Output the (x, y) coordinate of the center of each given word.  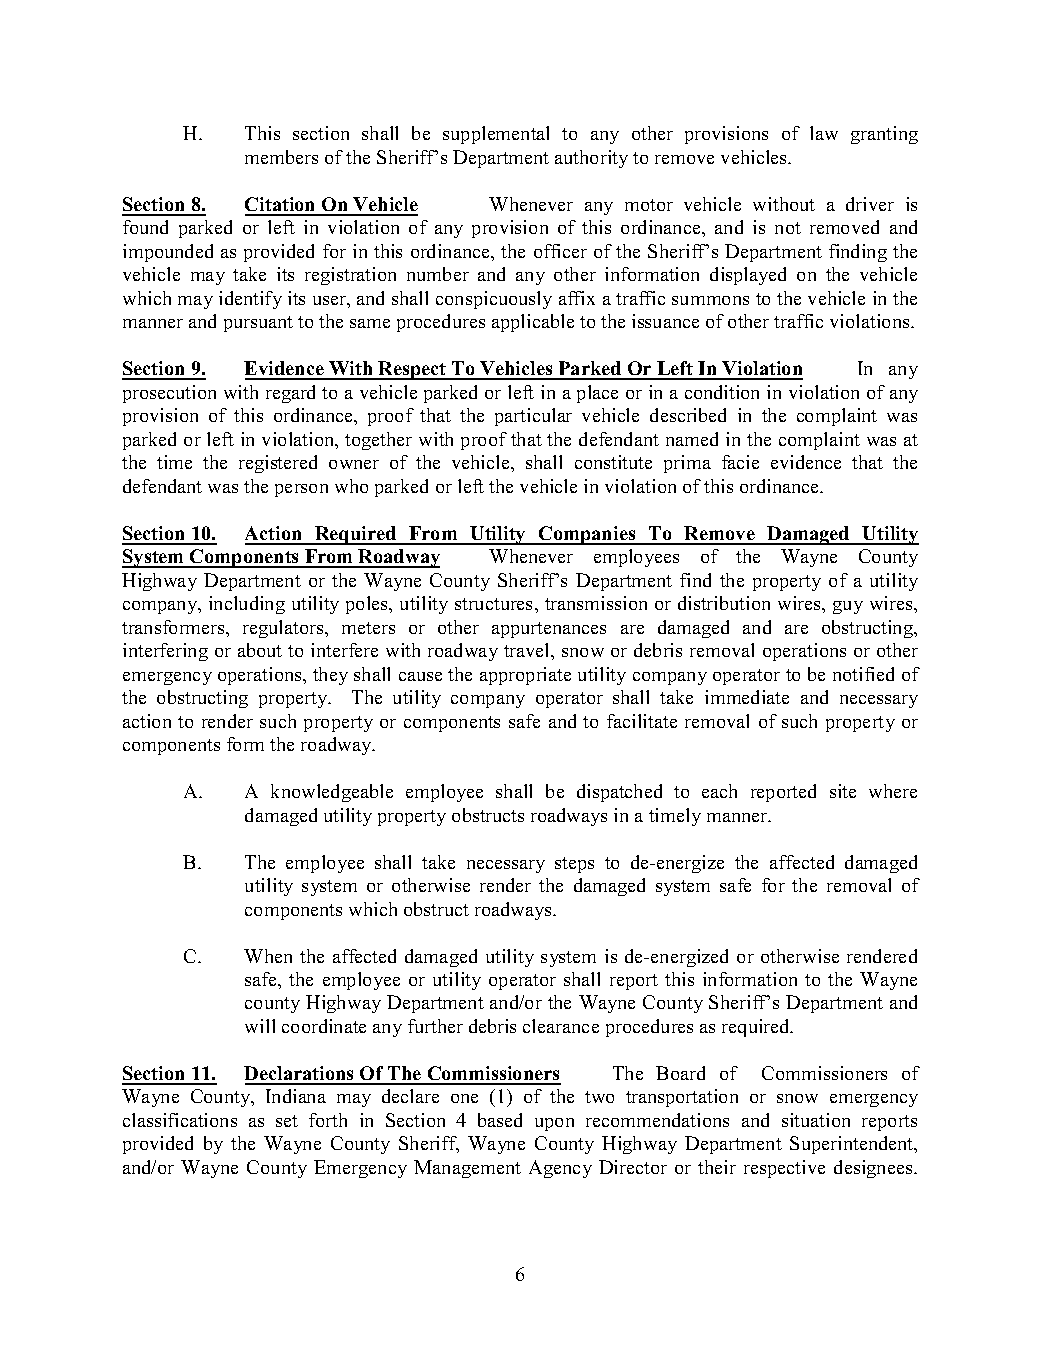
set (287, 1121)
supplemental (496, 135)
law (824, 133)
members (281, 157)
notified (863, 674)
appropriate (525, 676)
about (260, 650)
